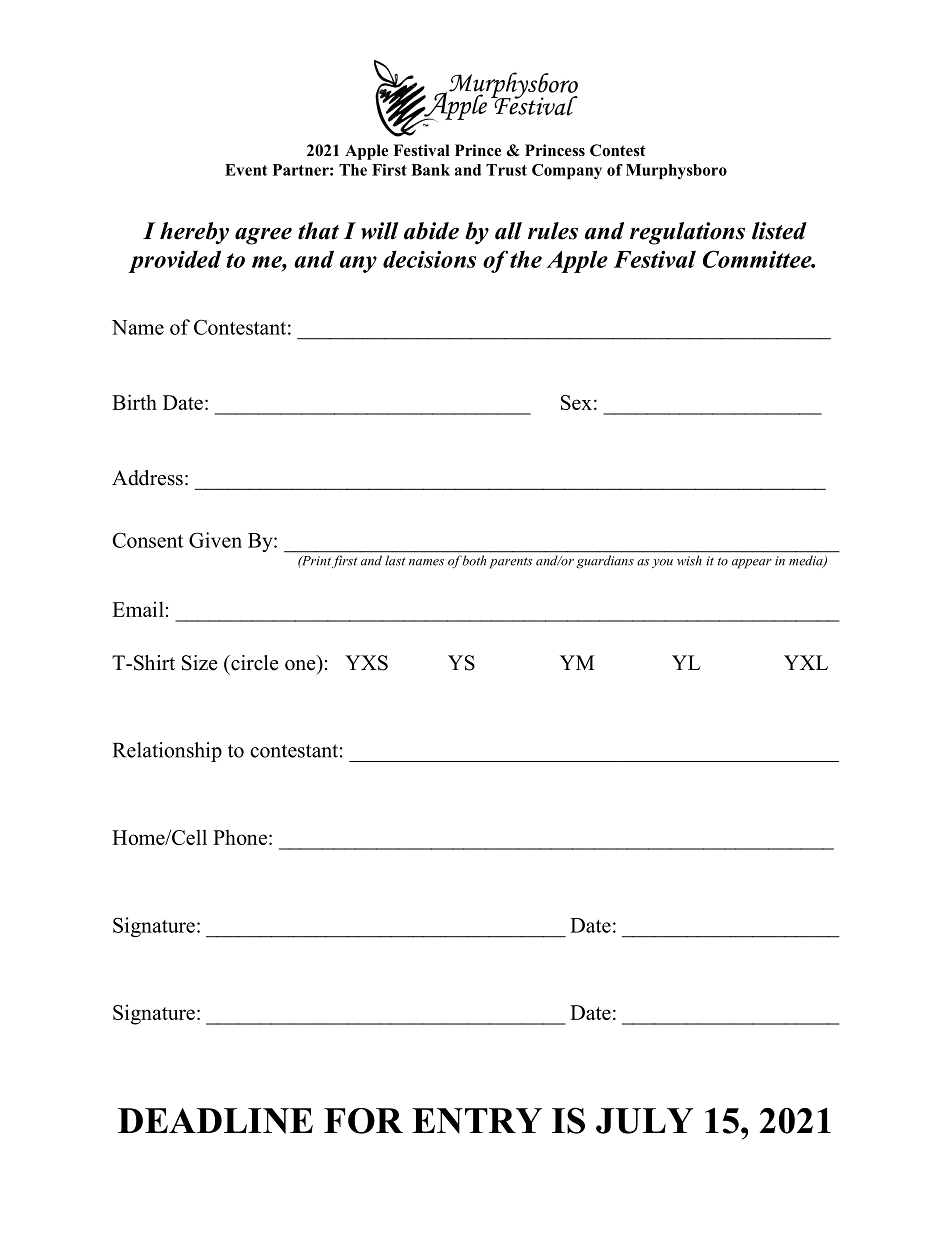 Image resolution: width=952 pixels, height=1233 pixels. I want to click on FOR, so click(363, 1121).
